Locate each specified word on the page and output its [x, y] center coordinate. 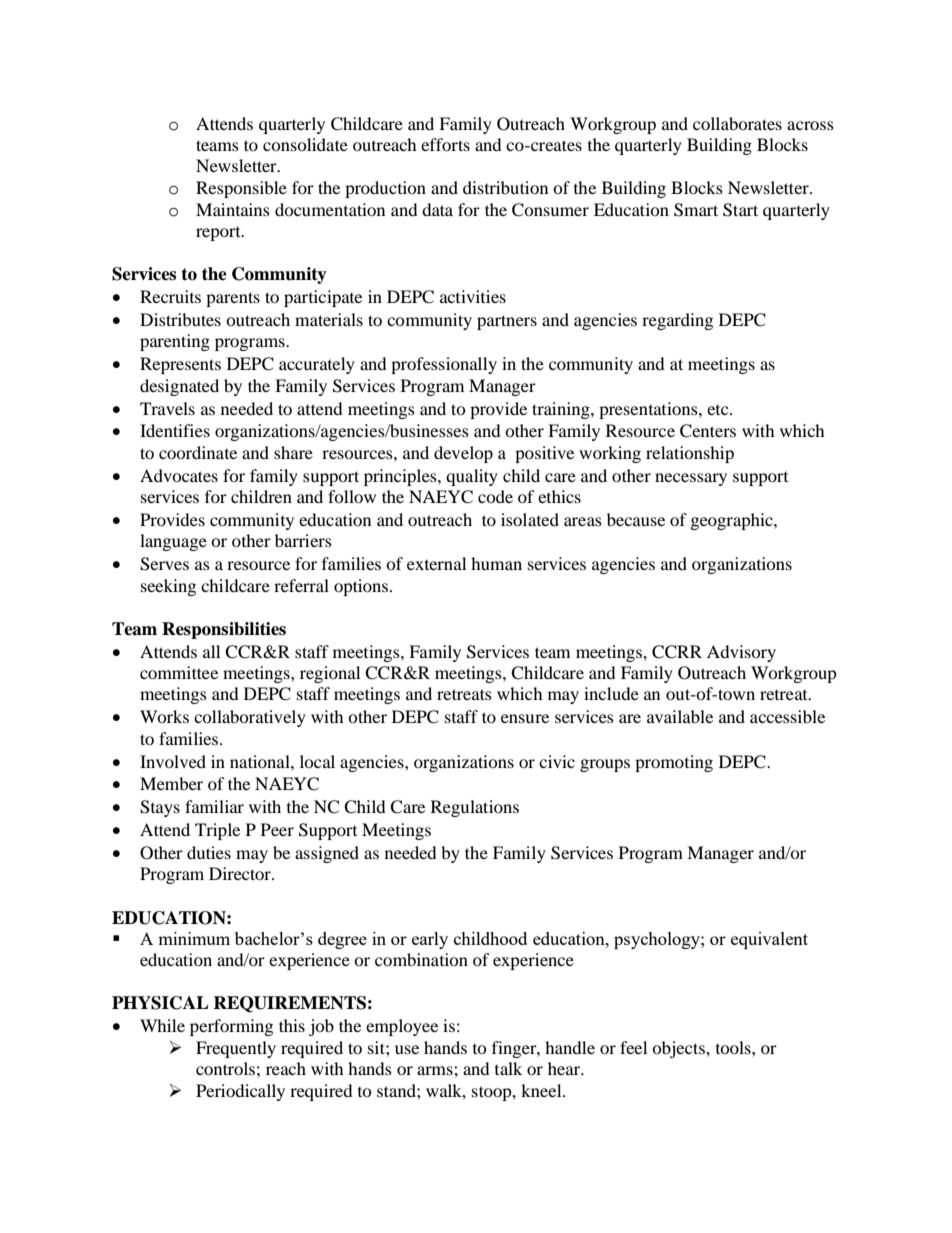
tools [734, 1047]
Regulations [475, 808]
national [261, 761]
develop [463, 454]
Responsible [241, 189]
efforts [445, 144]
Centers [708, 431]
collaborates [737, 123]
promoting [674, 763]
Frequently [236, 1049]
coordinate [198, 452]
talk [508, 1068]
